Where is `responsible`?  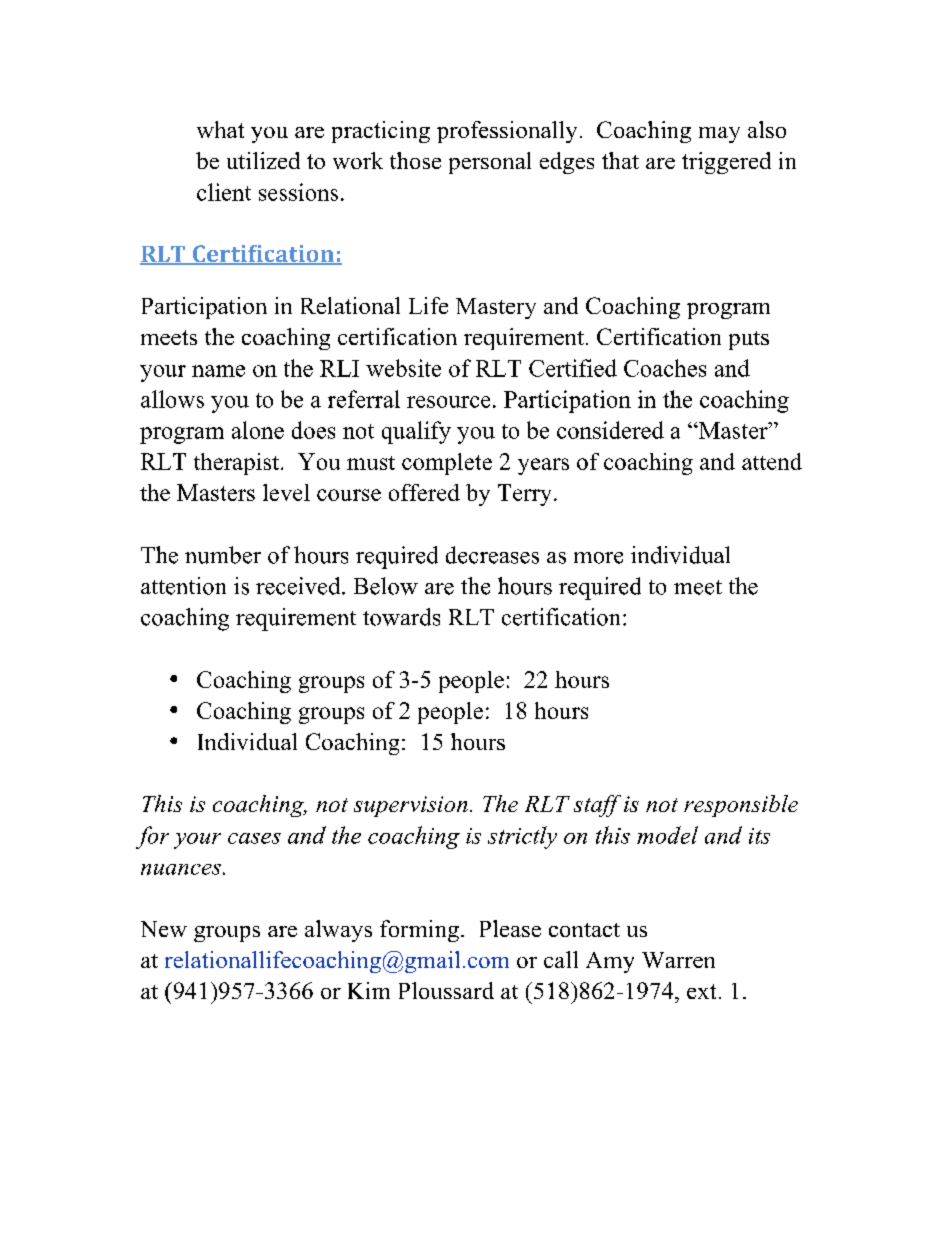
responsible is located at coordinates (741, 806).
